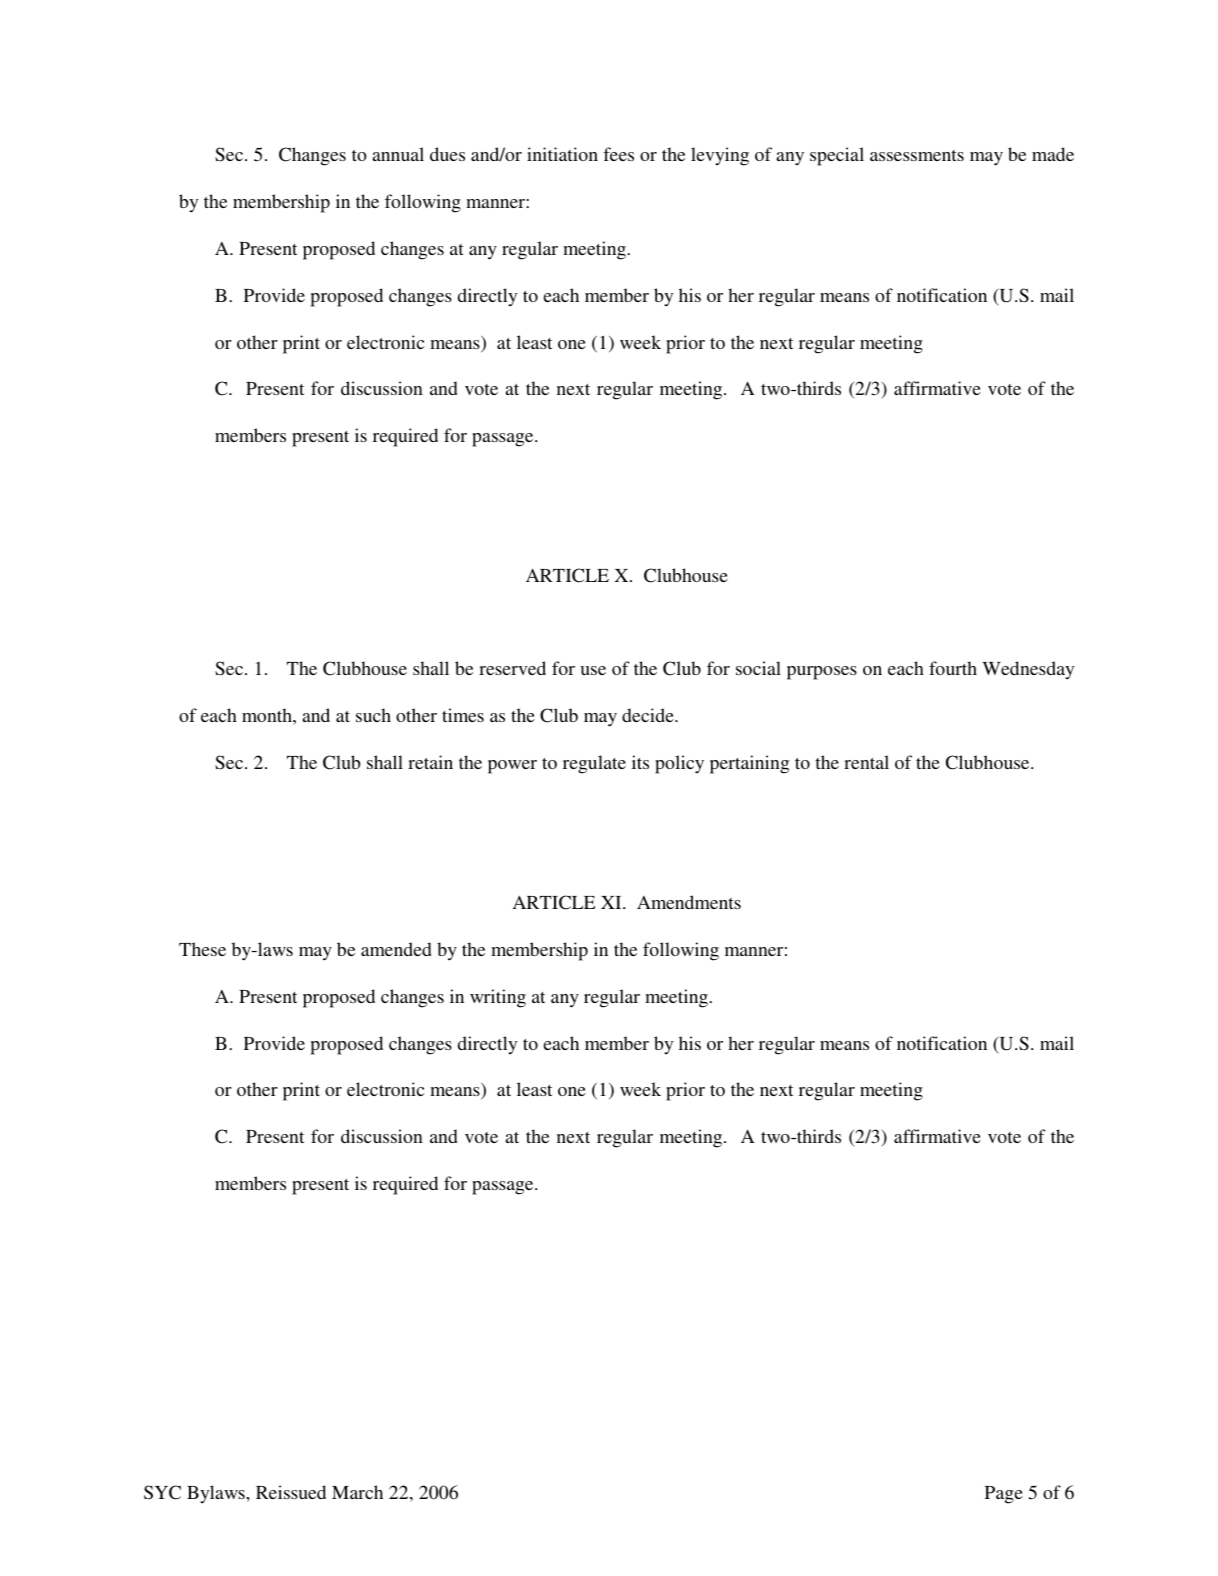 This screenshot has height=1576, width=1218. I want to click on assessments, so click(917, 155).
